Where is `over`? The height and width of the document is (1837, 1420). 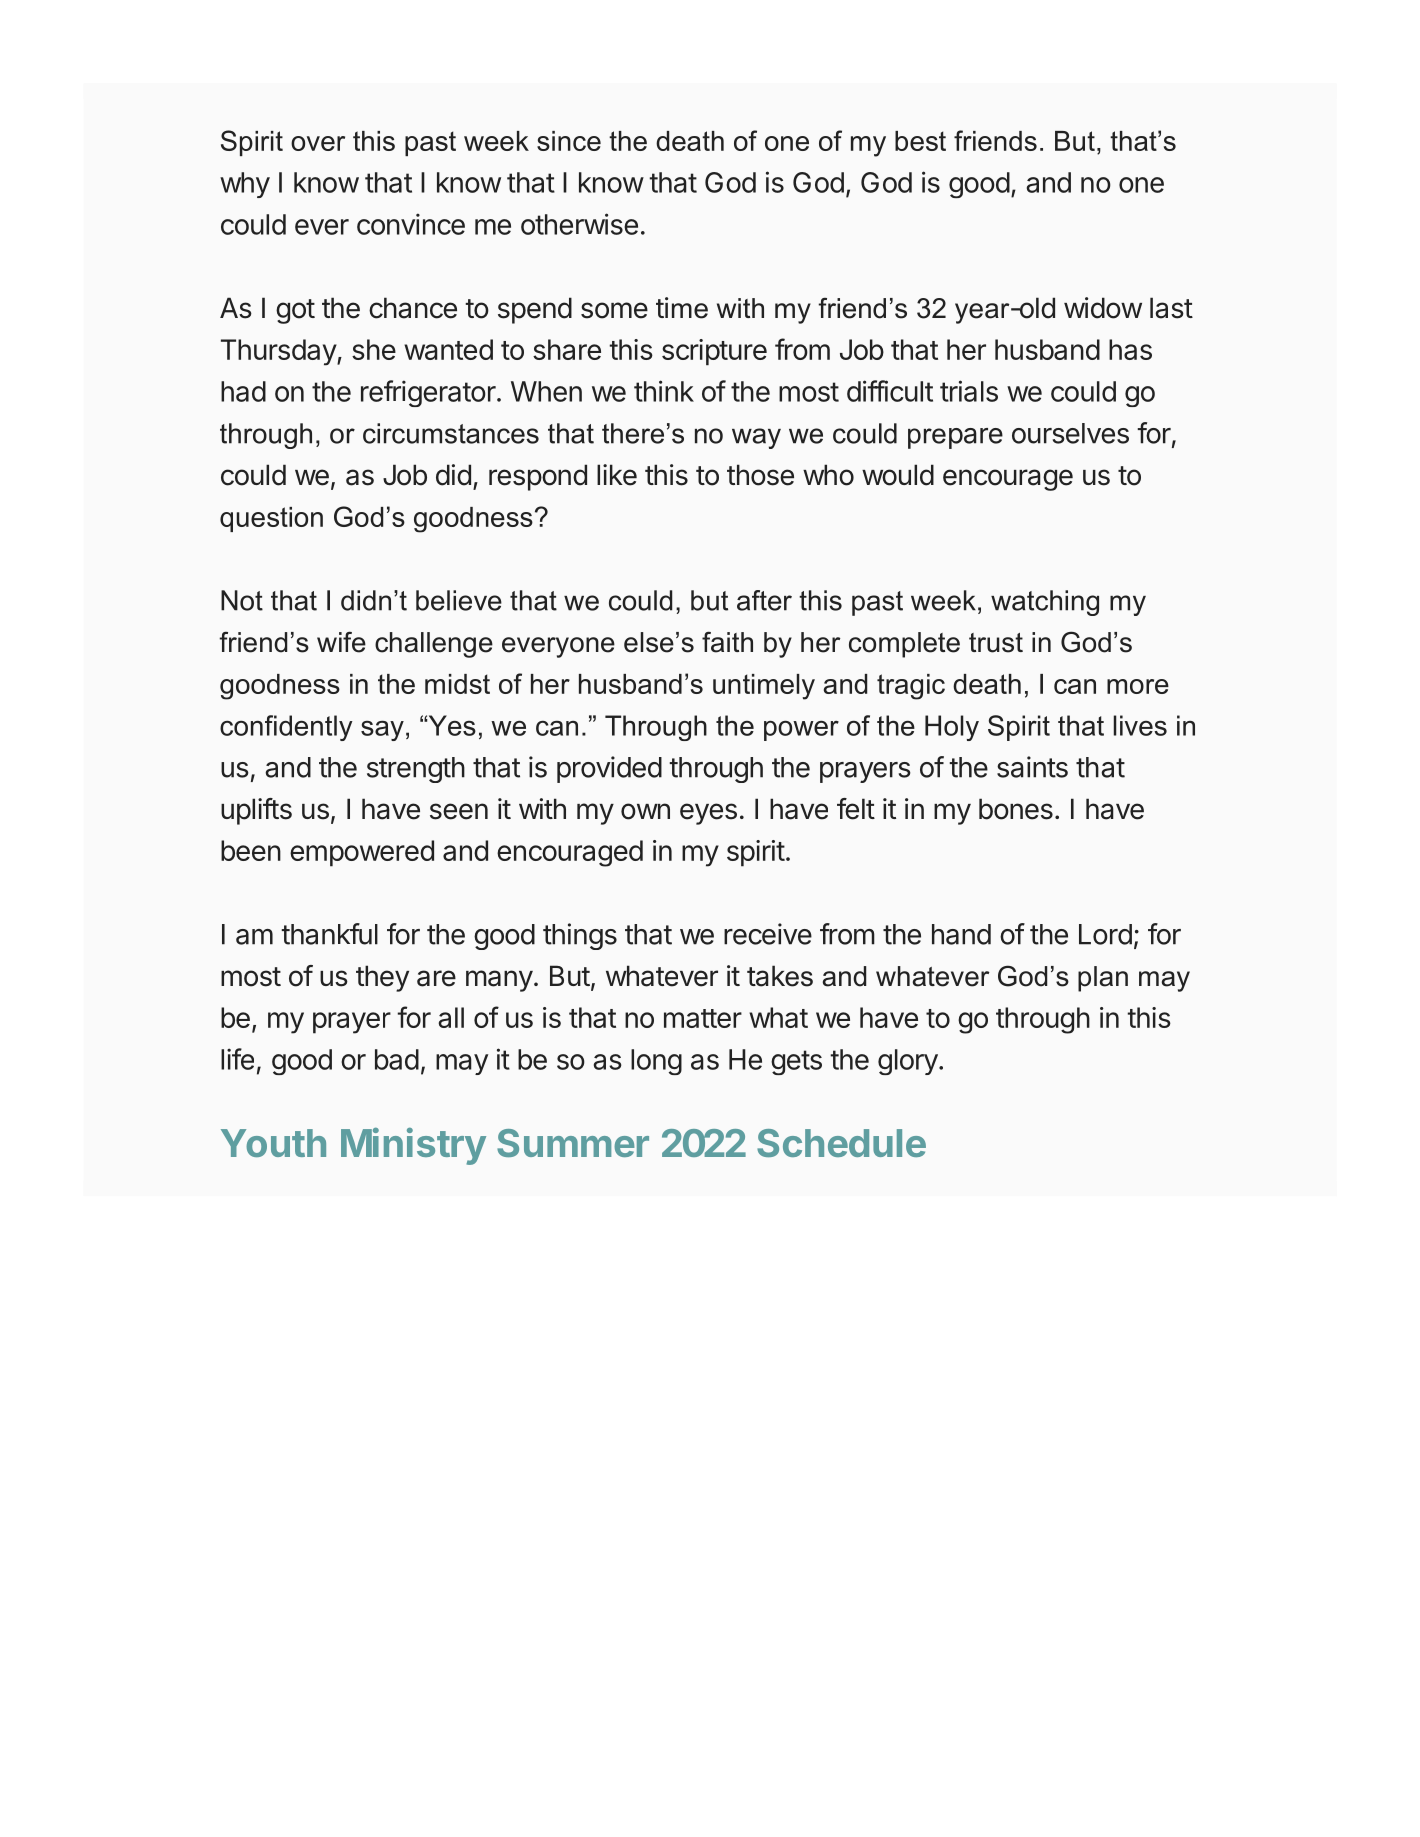 over is located at coordinates (318, 143).
